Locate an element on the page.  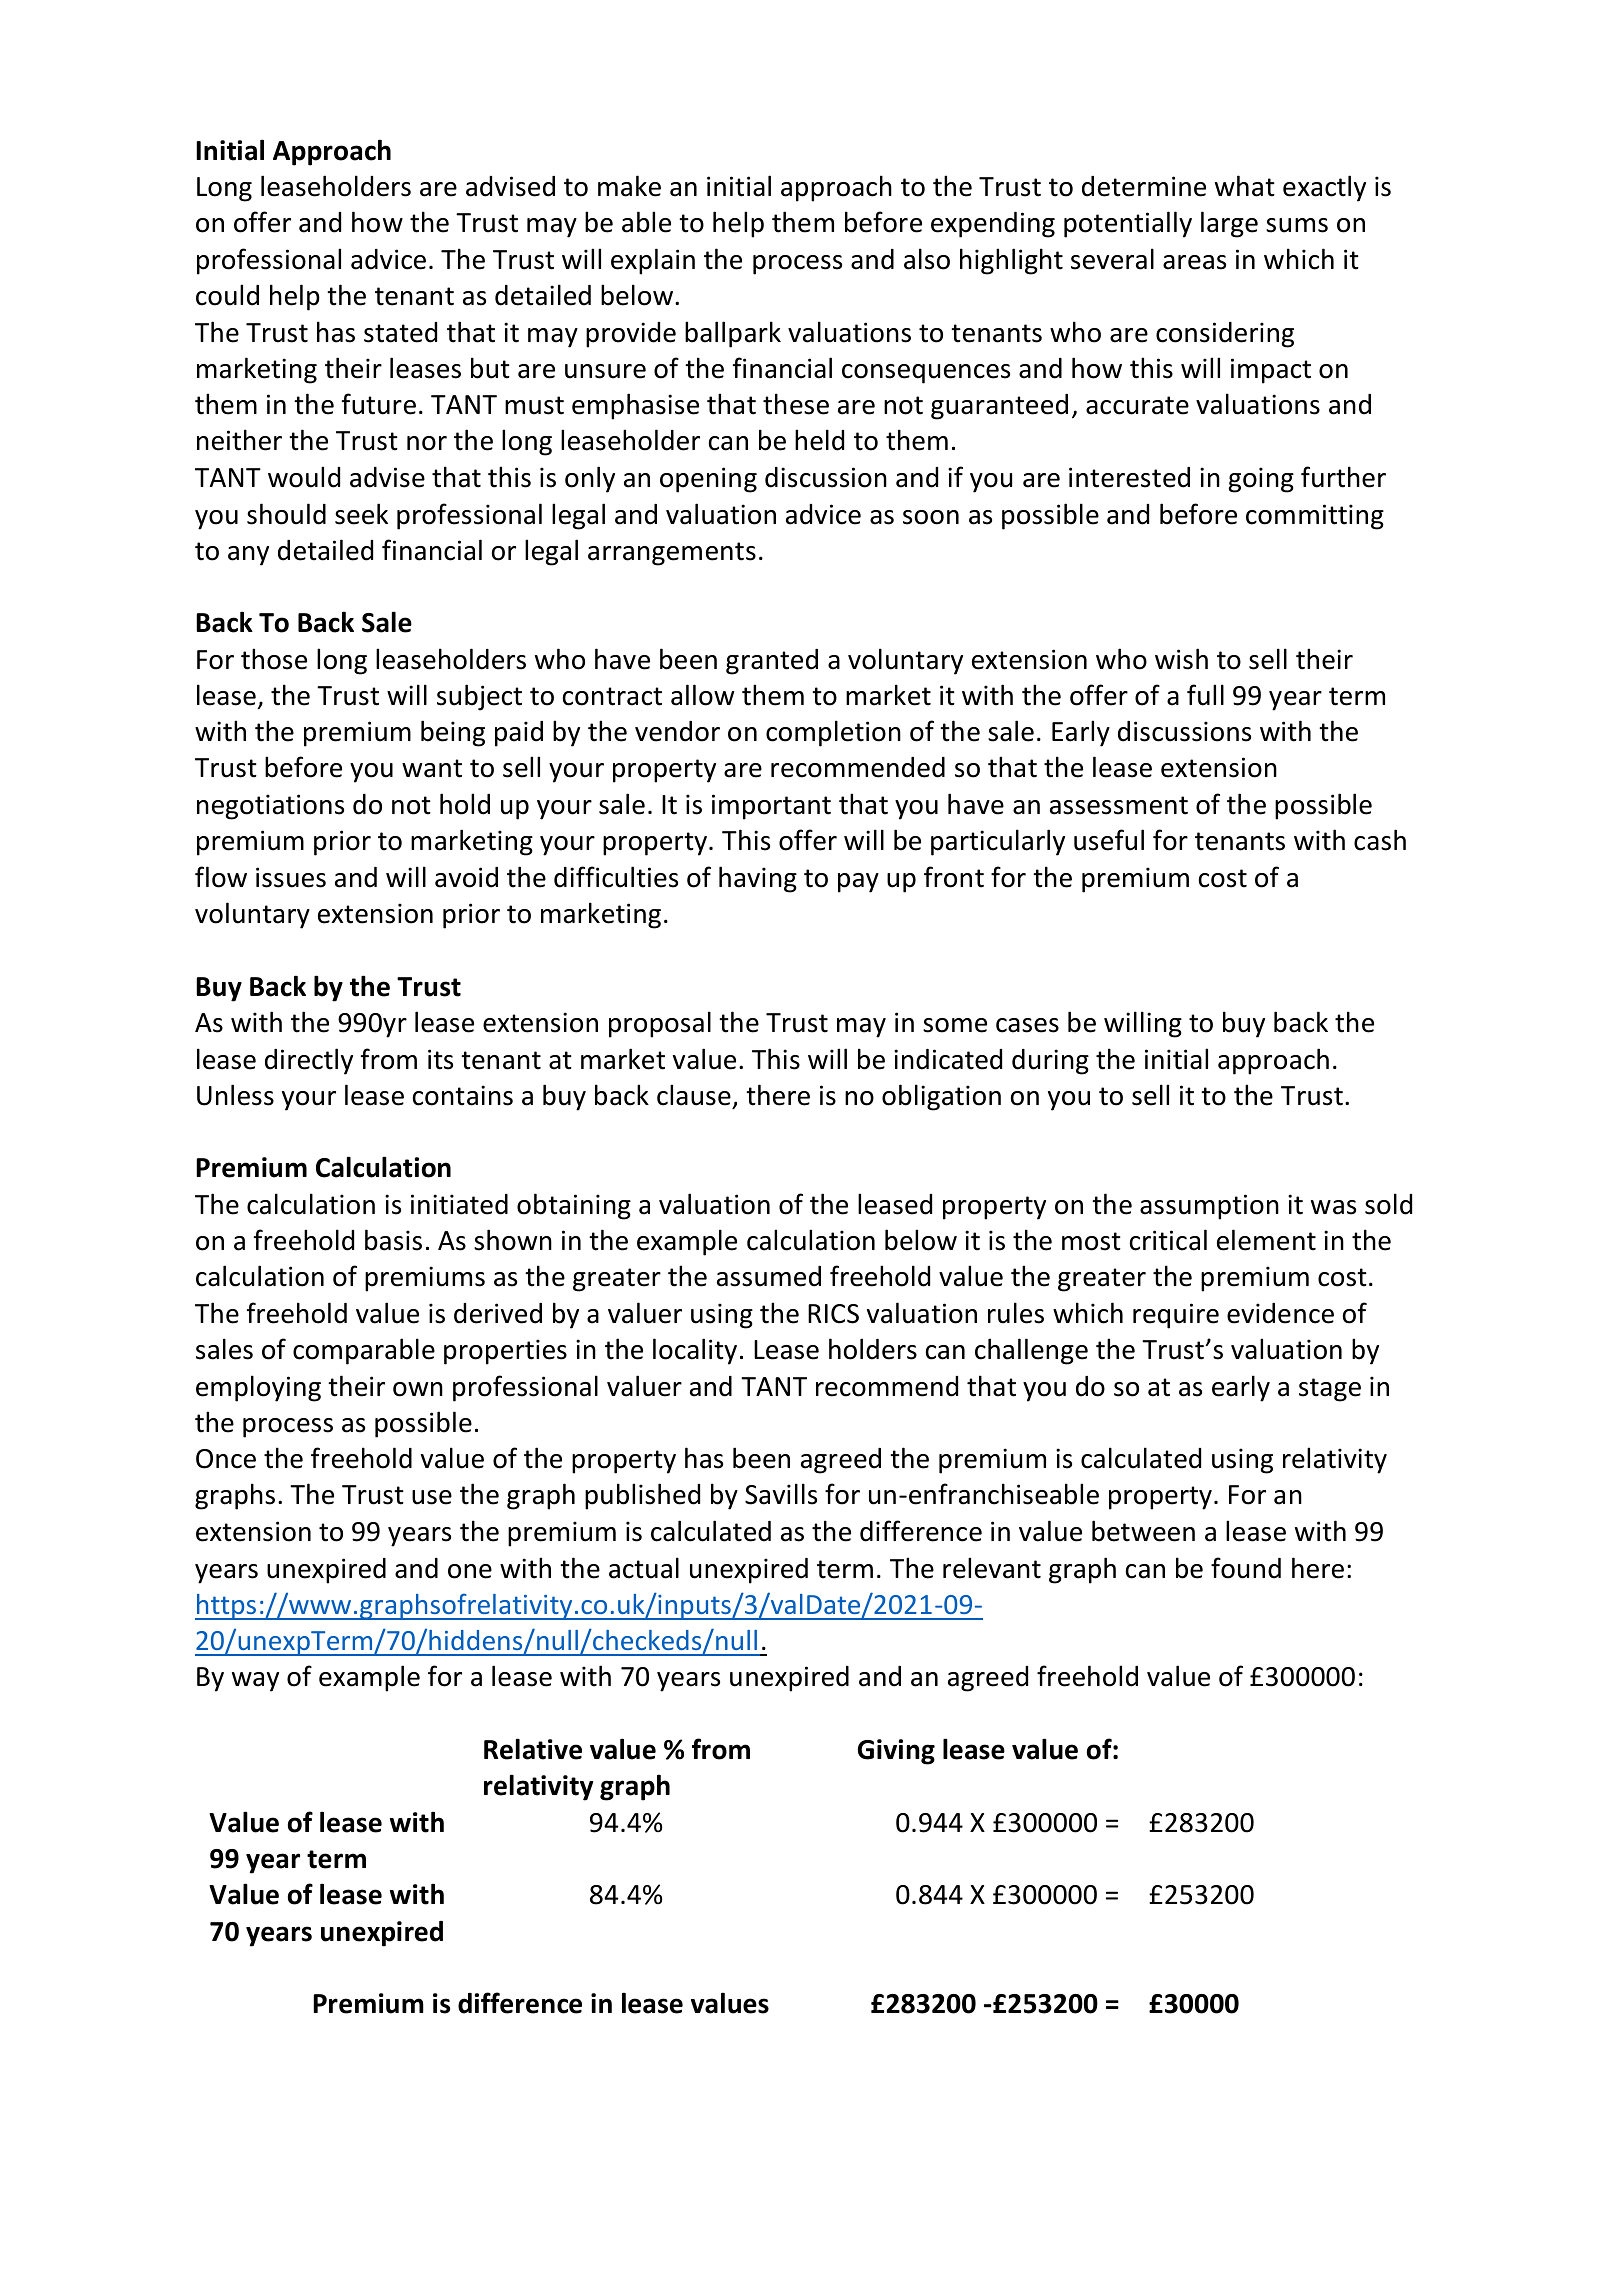
large is located at coordinates (1229, 224).
